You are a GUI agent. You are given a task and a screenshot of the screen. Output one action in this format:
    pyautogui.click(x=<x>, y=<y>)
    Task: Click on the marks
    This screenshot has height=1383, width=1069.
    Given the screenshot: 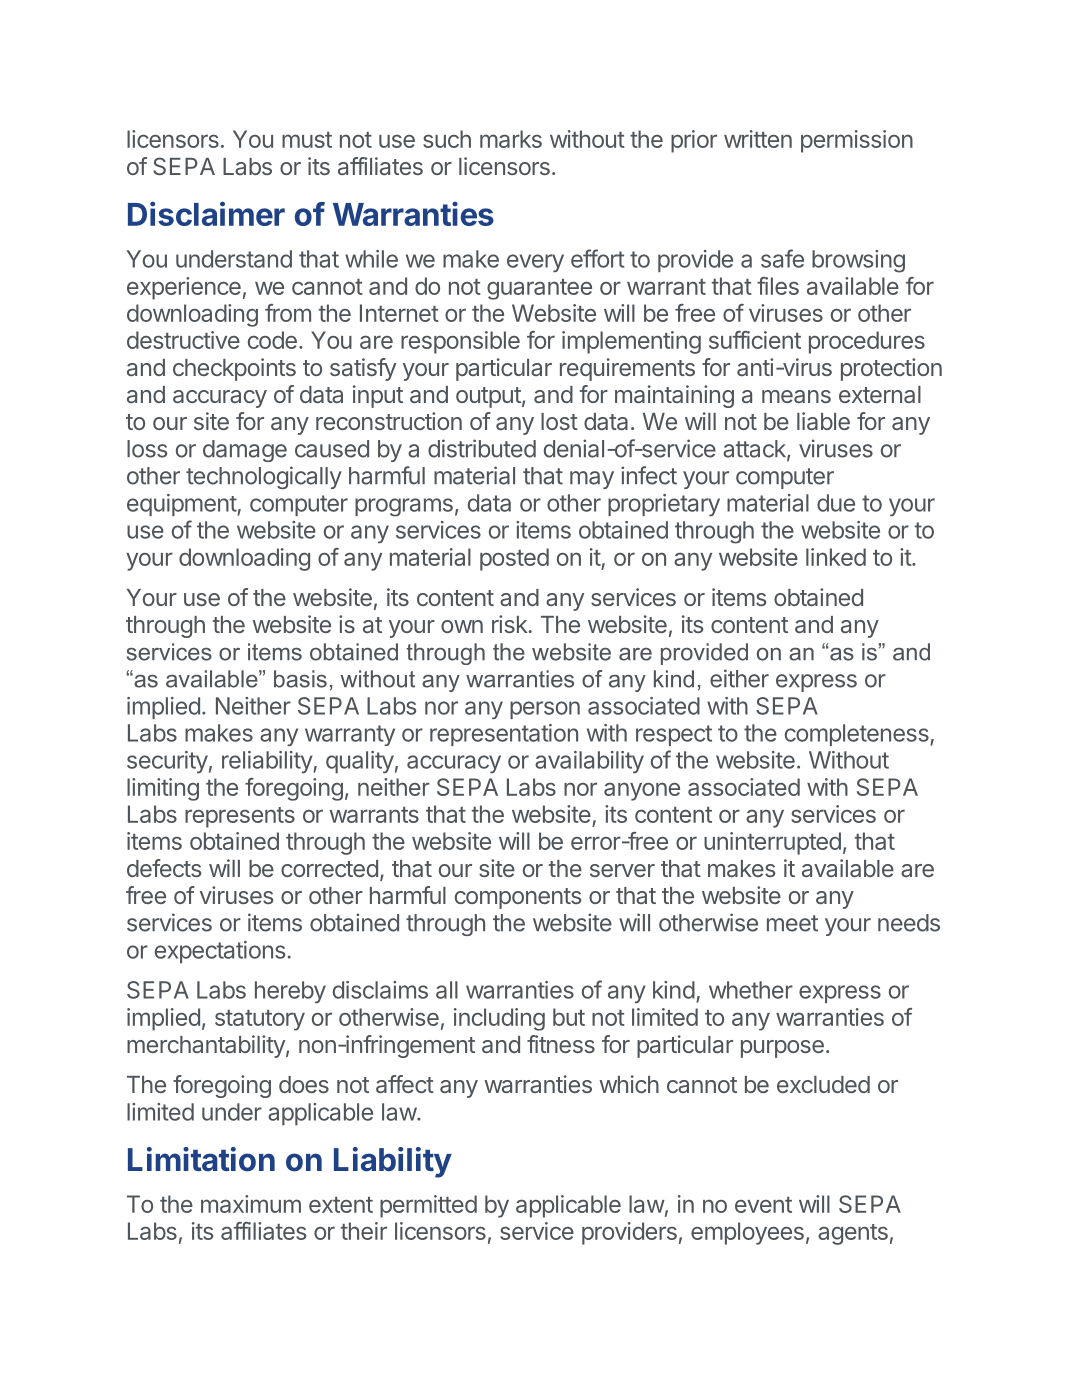 What is the action you would take?
    pyautogui.click(x=511, y=139)
